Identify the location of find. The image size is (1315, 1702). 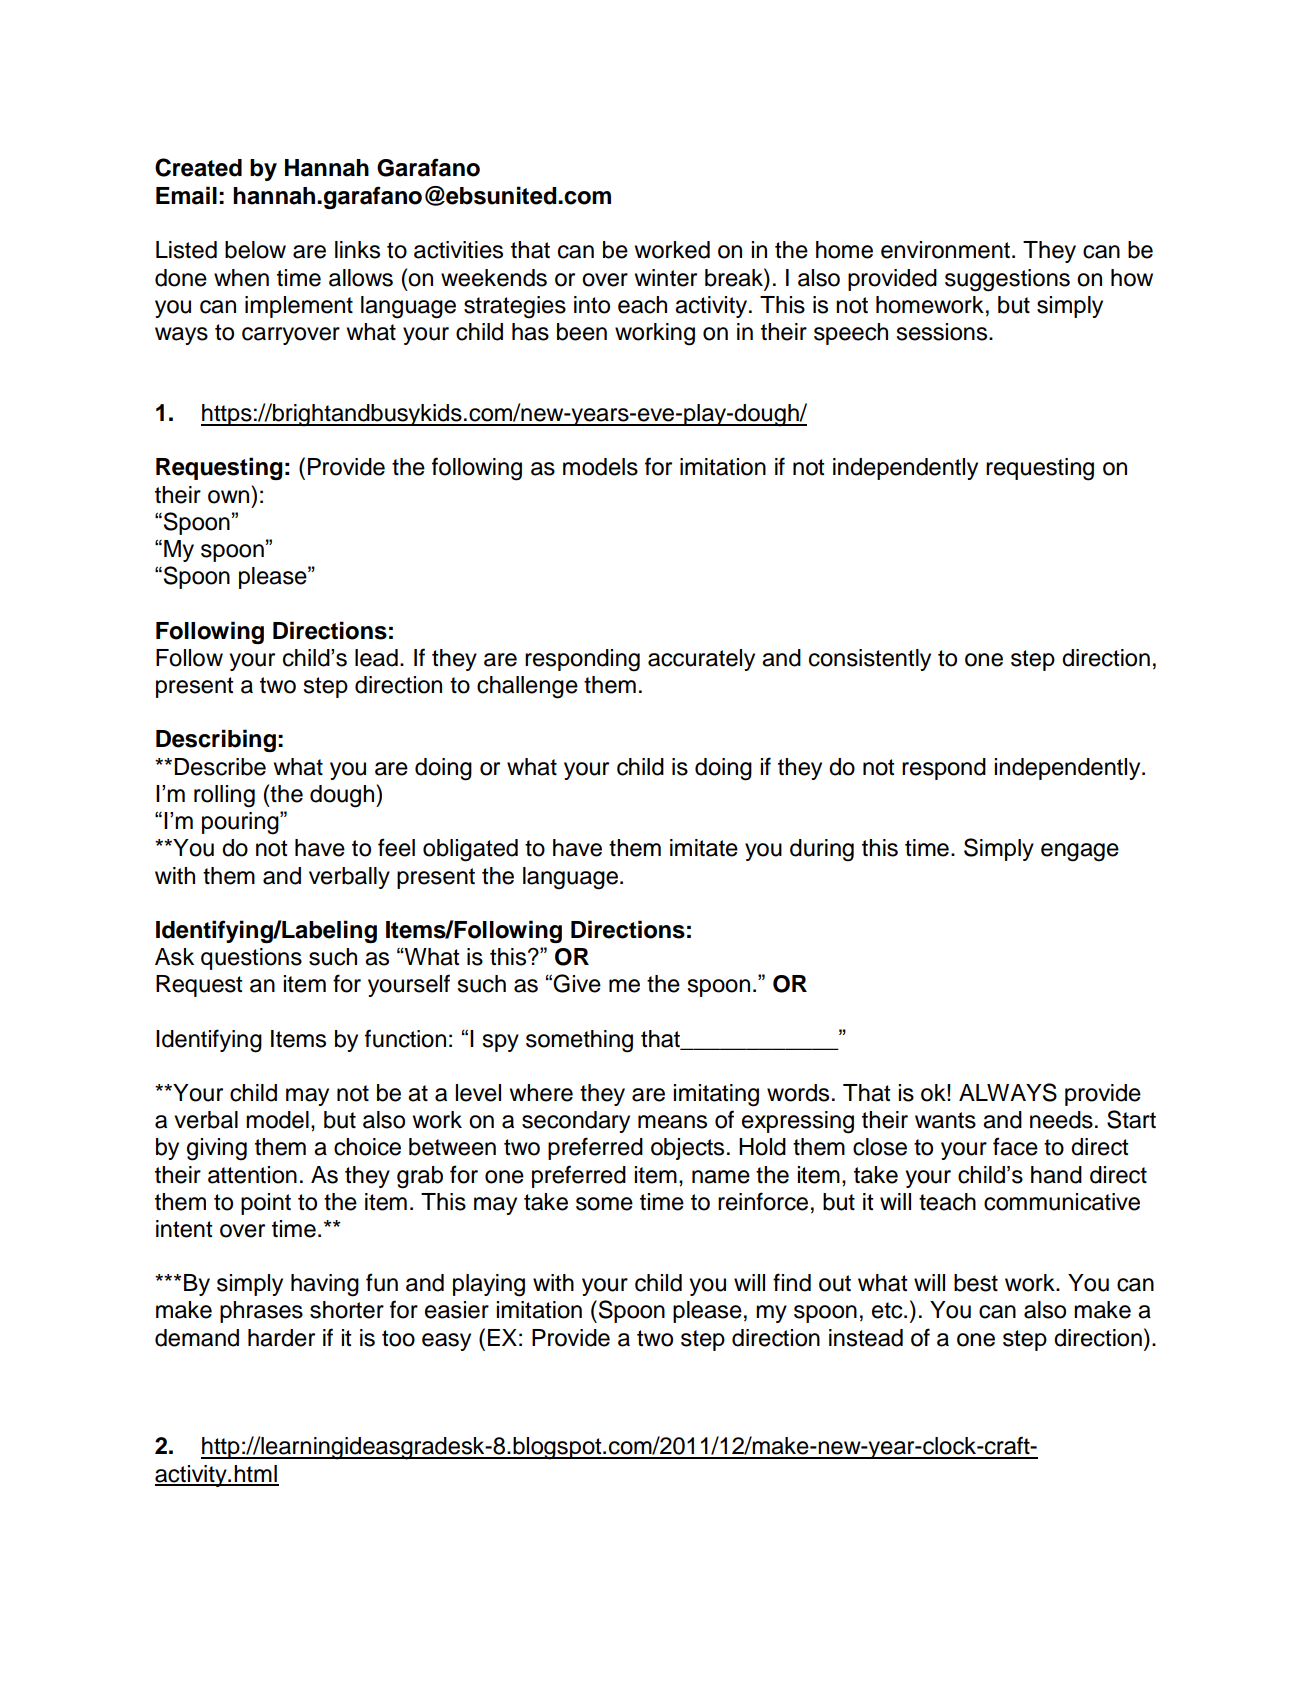
(792, 1282).
